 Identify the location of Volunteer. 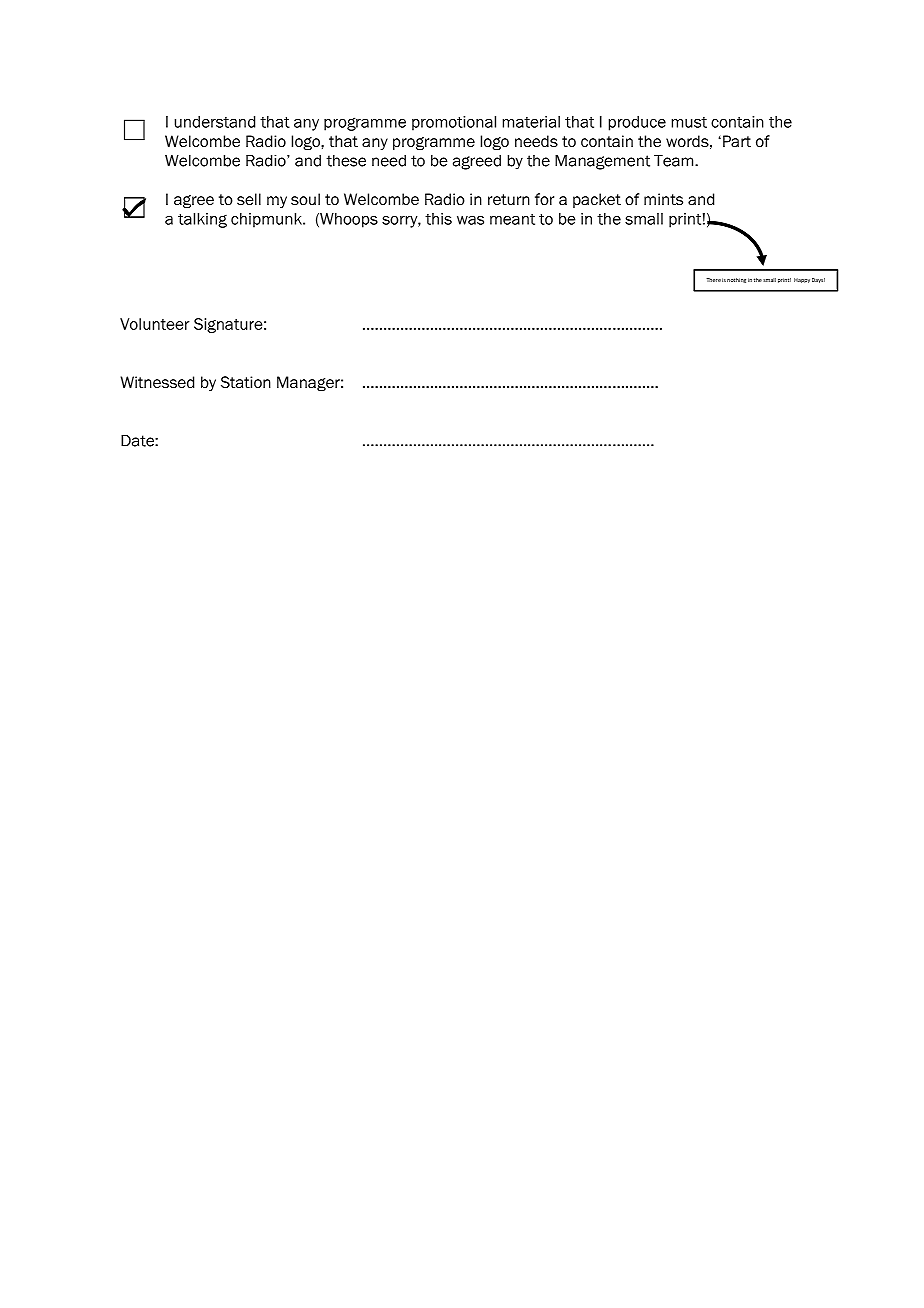
(155, 324).
